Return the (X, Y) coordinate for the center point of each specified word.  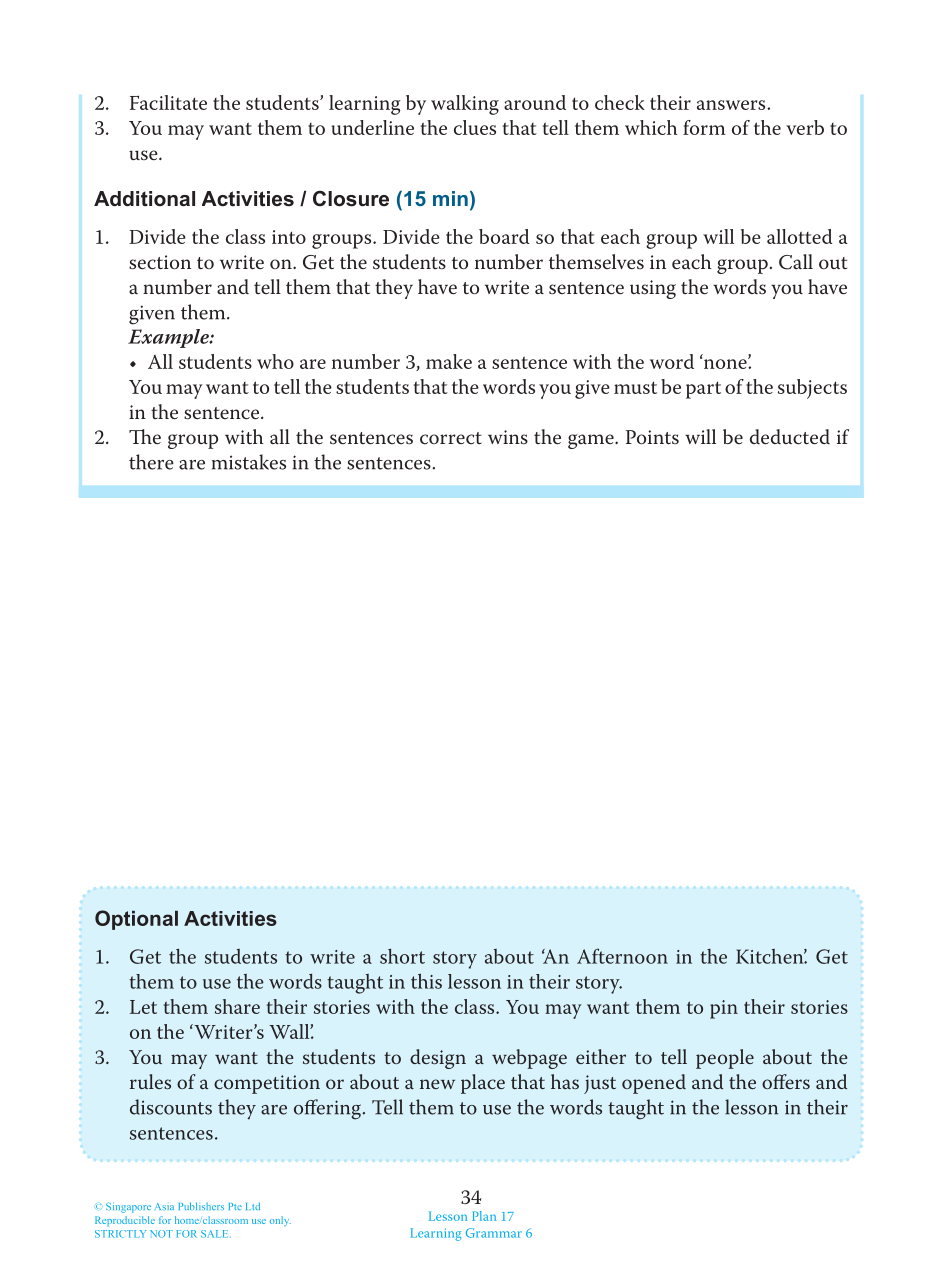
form (704, 127)
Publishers (201, 1206)
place (483, 1084)
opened (654, 1084)
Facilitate (168, 102)
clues (475, 127)
